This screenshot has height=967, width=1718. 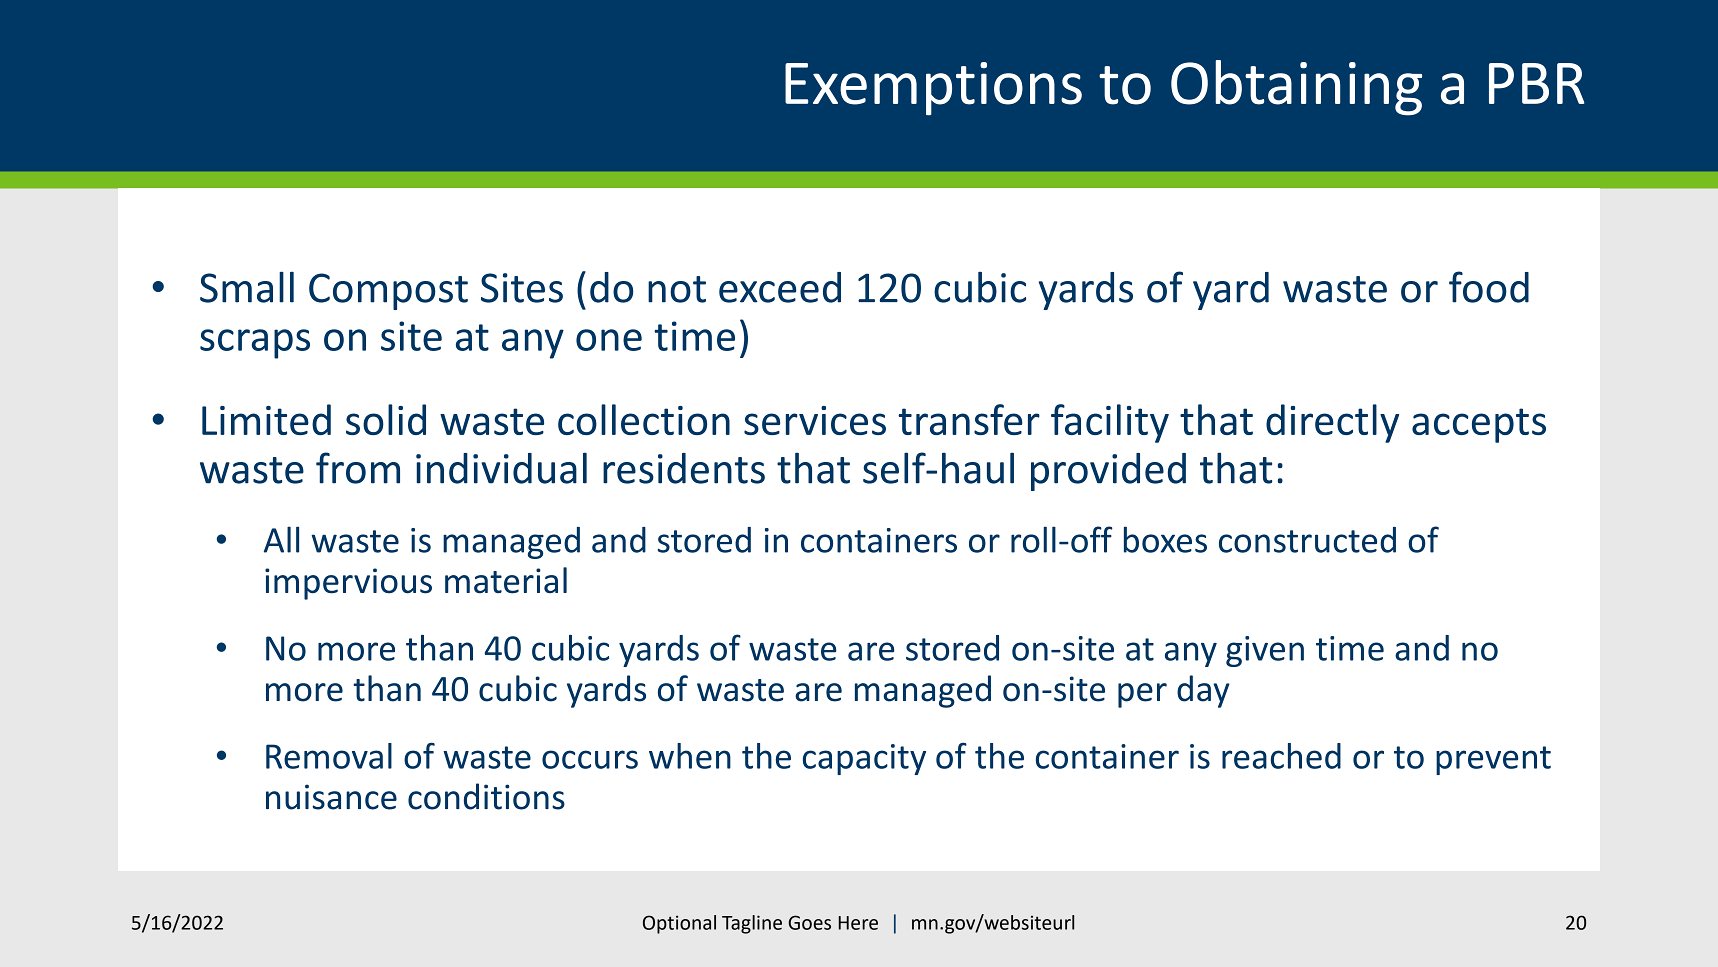 What do you see at coordinates (386, 419) in the screenshot?
I see `solid` at bounding box center [386, 419].
